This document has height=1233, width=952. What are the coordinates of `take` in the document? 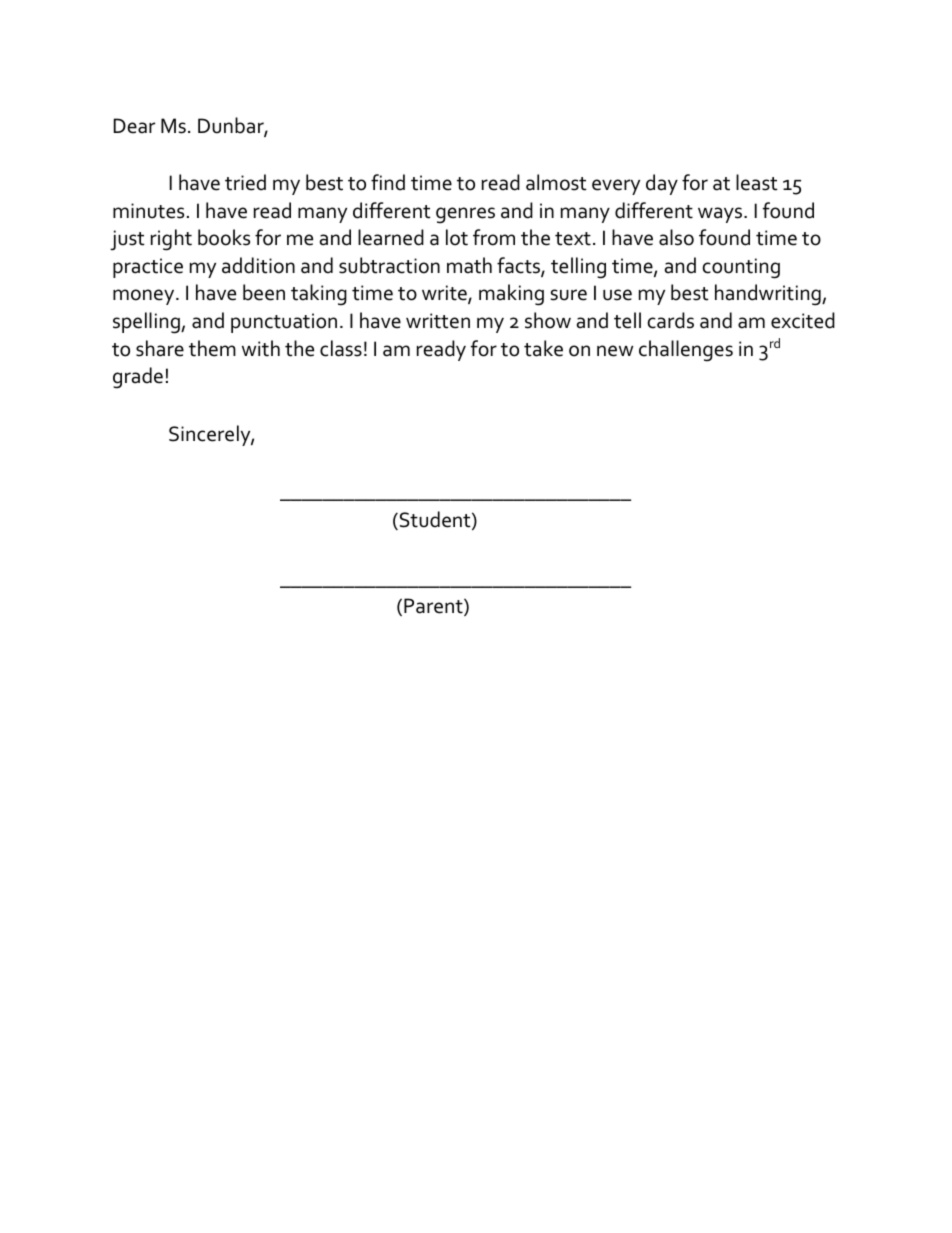 It's located at (543, 348).
